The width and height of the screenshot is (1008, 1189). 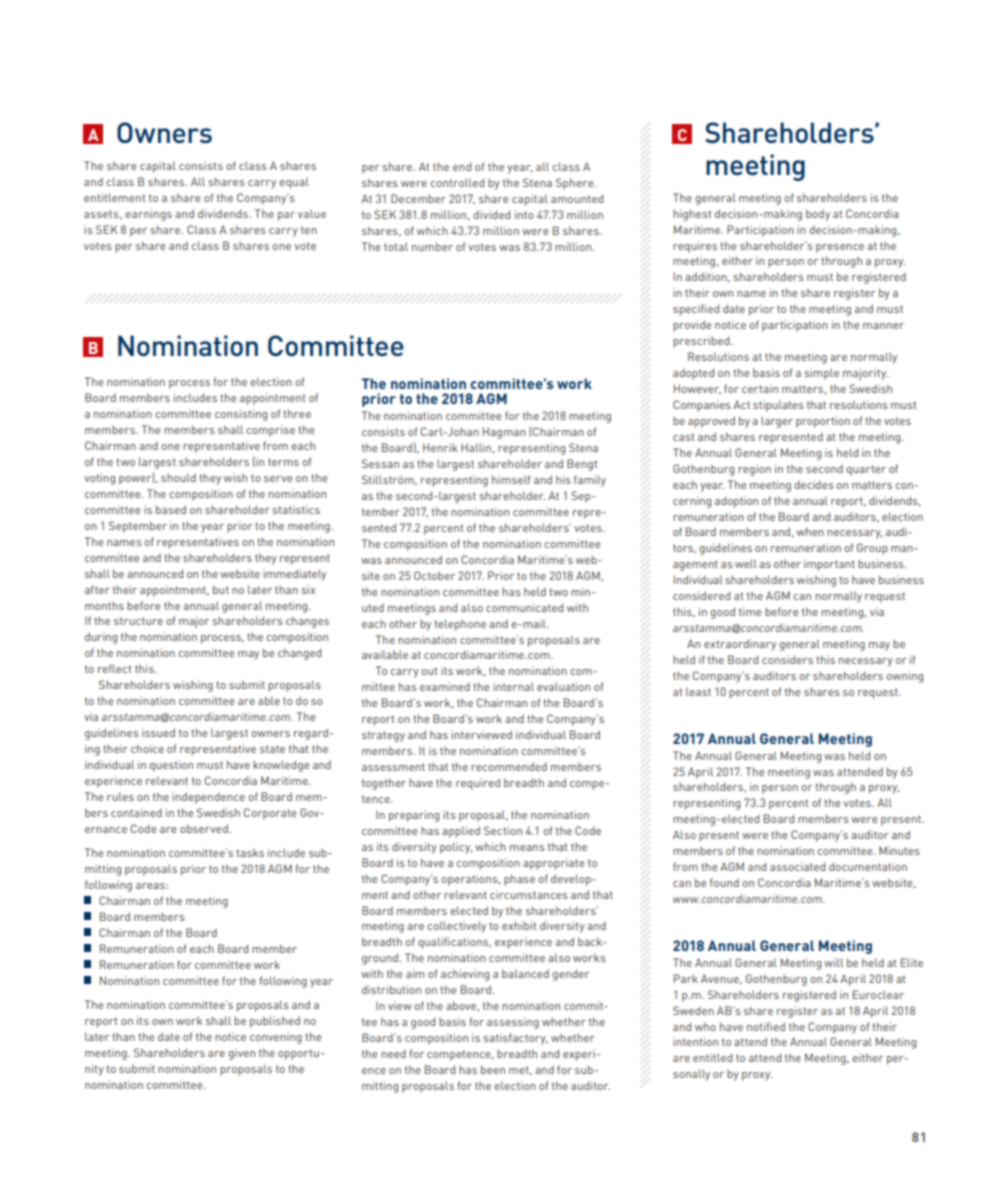 I want to click on structure, so click(x=138, y=621).
